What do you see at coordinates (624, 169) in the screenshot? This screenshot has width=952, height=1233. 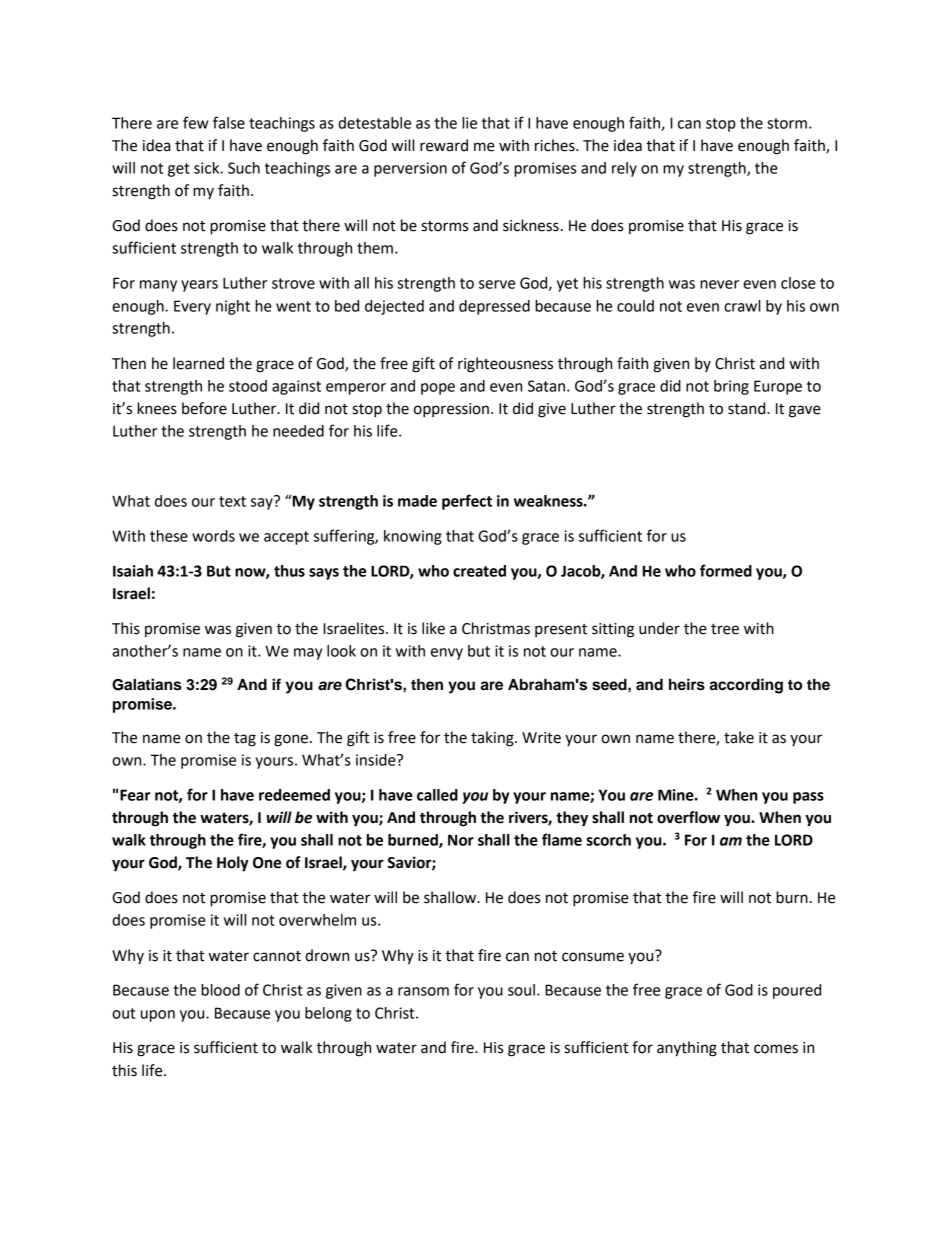 I see `rely` at bounding box center [624, 169].
